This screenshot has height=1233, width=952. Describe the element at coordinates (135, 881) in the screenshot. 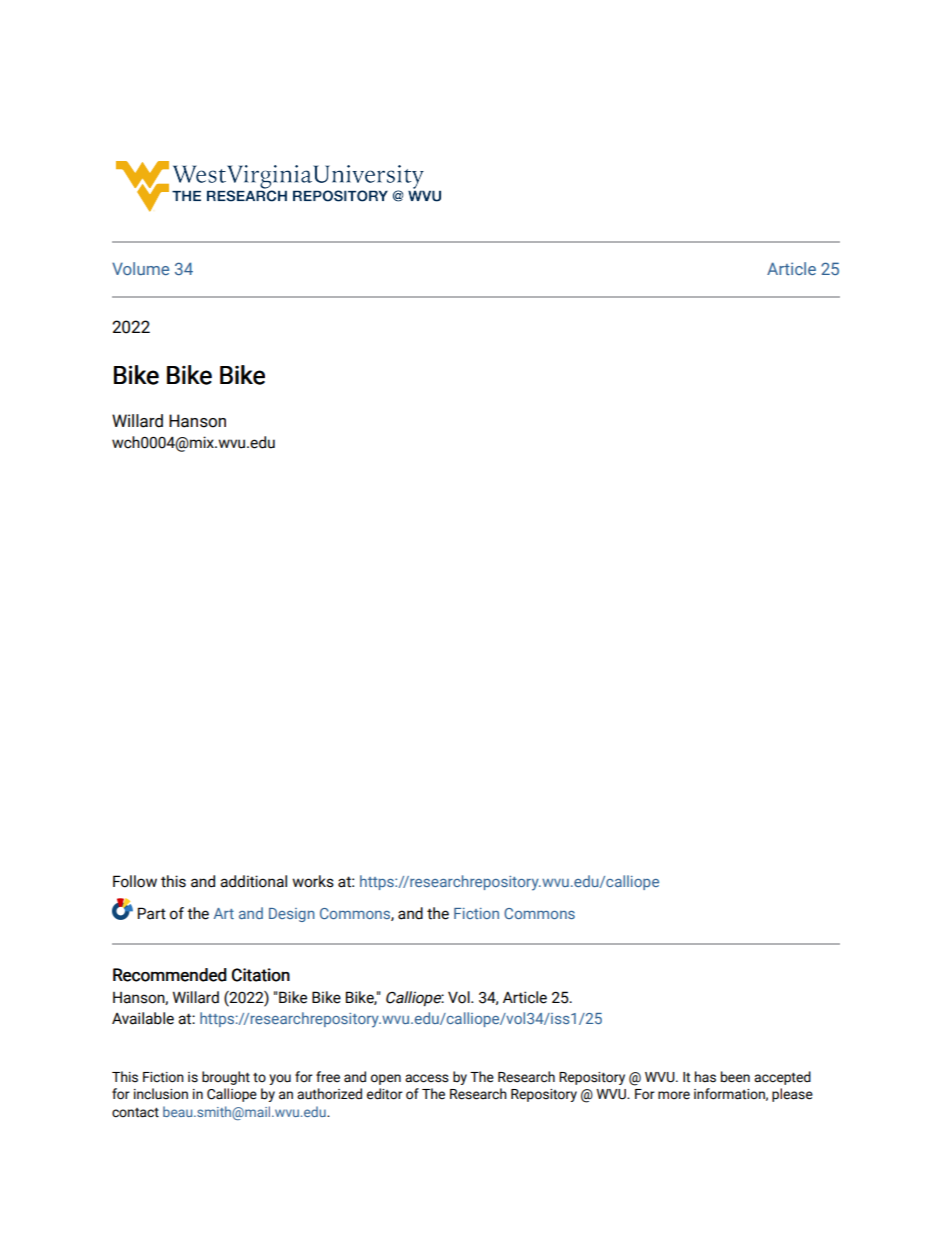

I see `Follow` at that location.
